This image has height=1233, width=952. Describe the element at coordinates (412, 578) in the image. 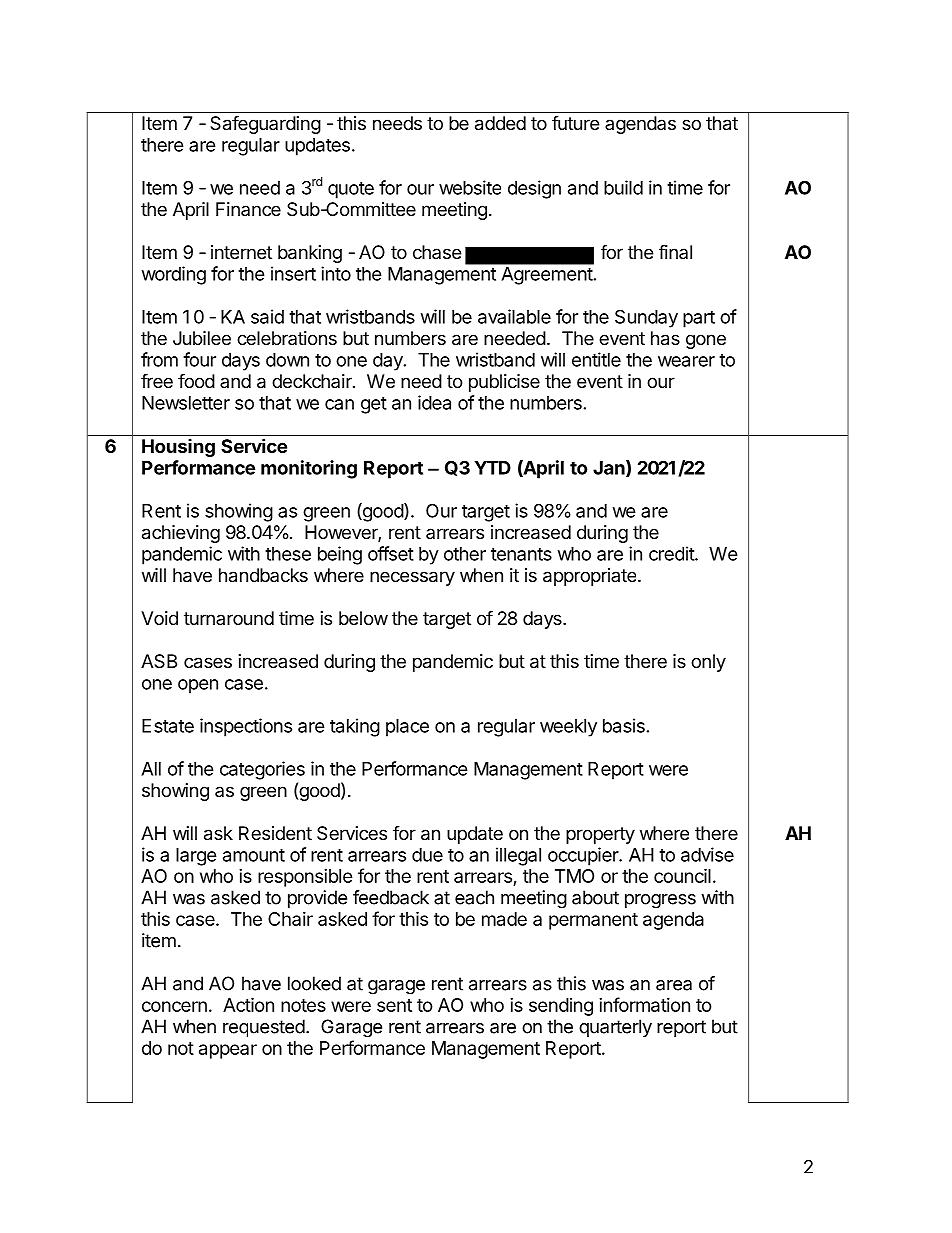

I see `necessary` at that location.
